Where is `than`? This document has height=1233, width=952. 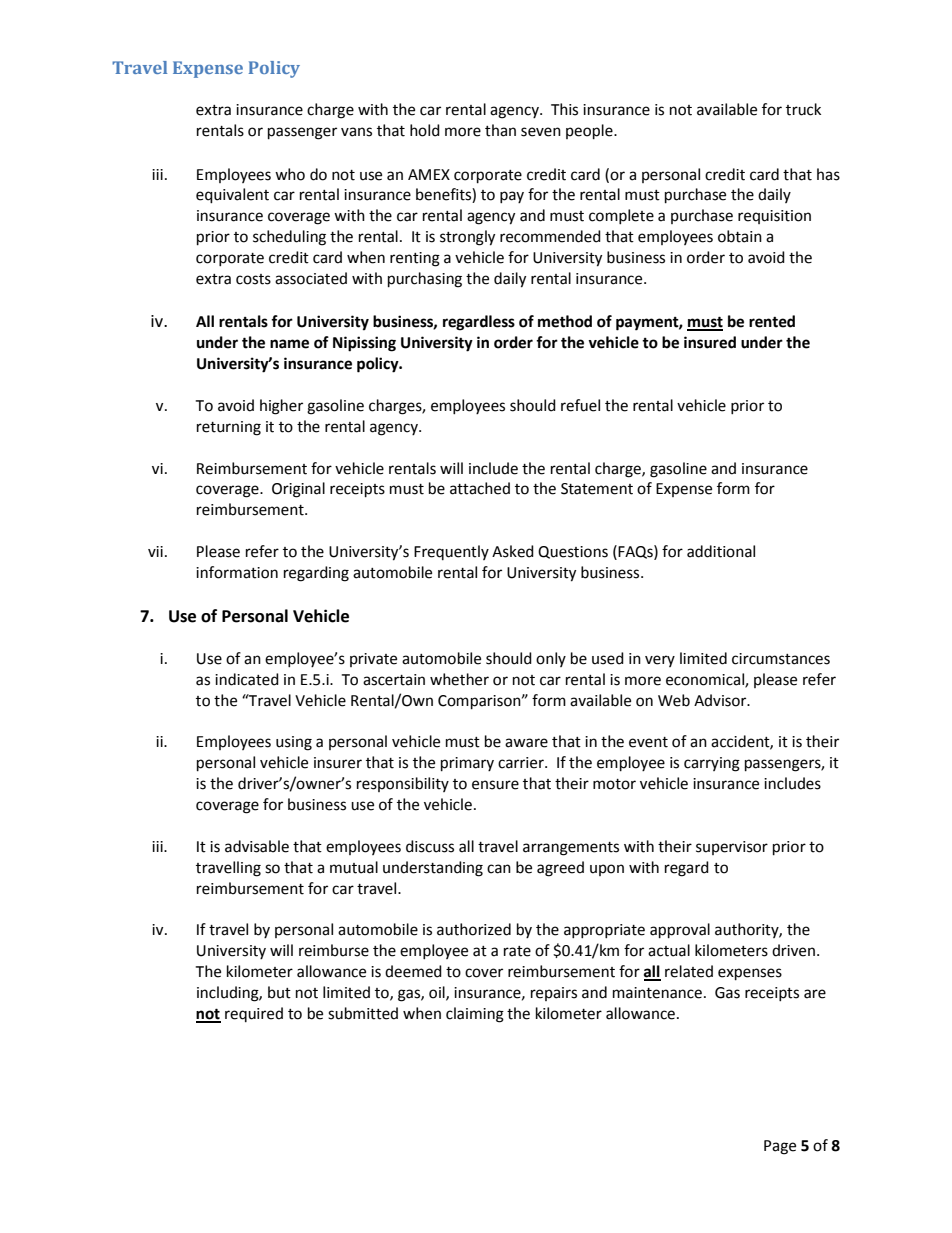
than is located at coordinates (500, 130).
